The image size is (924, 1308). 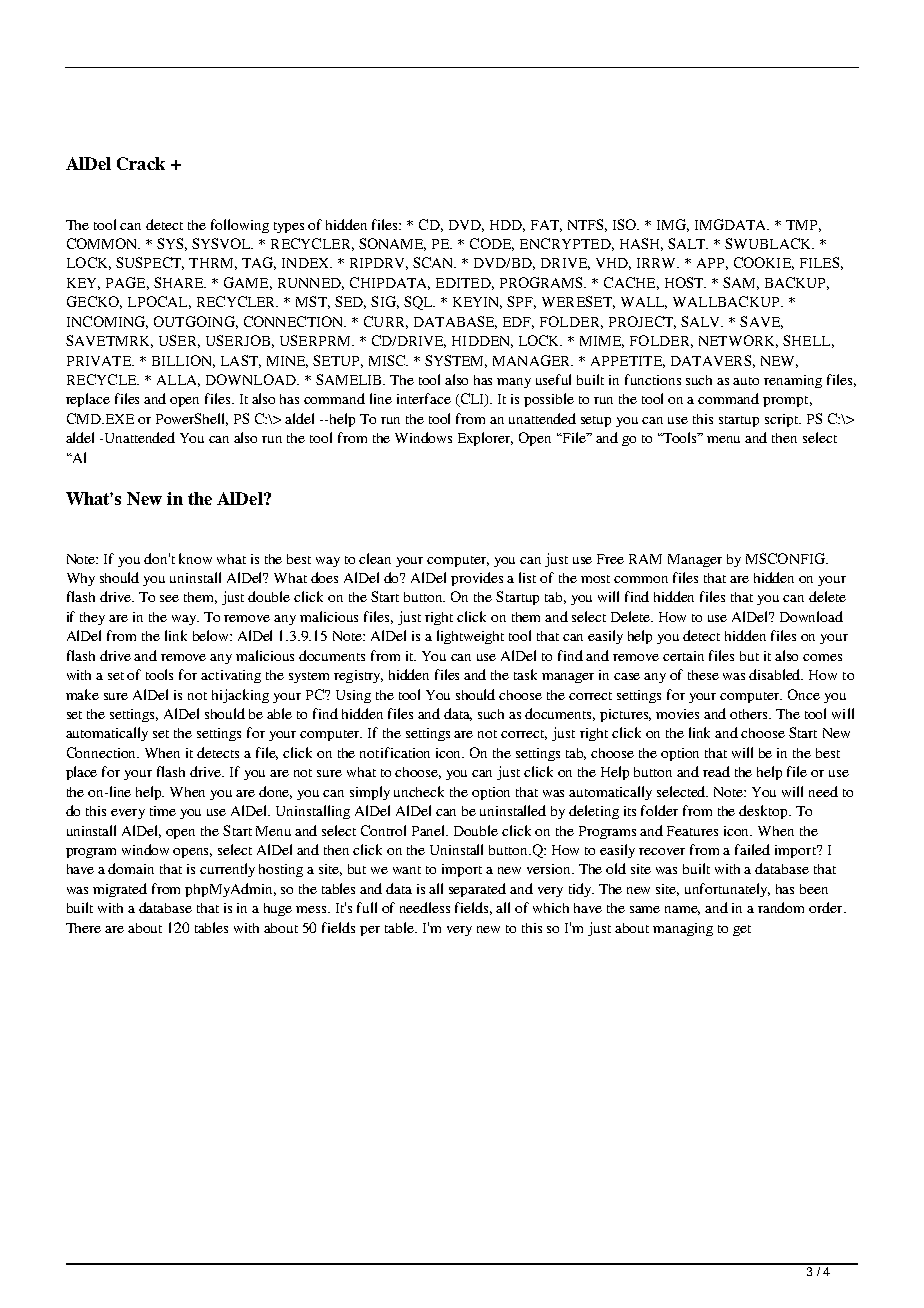 What do you see at coordinates (395, 752) in the screenshot?
I see `notification` at bounding box center [395, 752].
